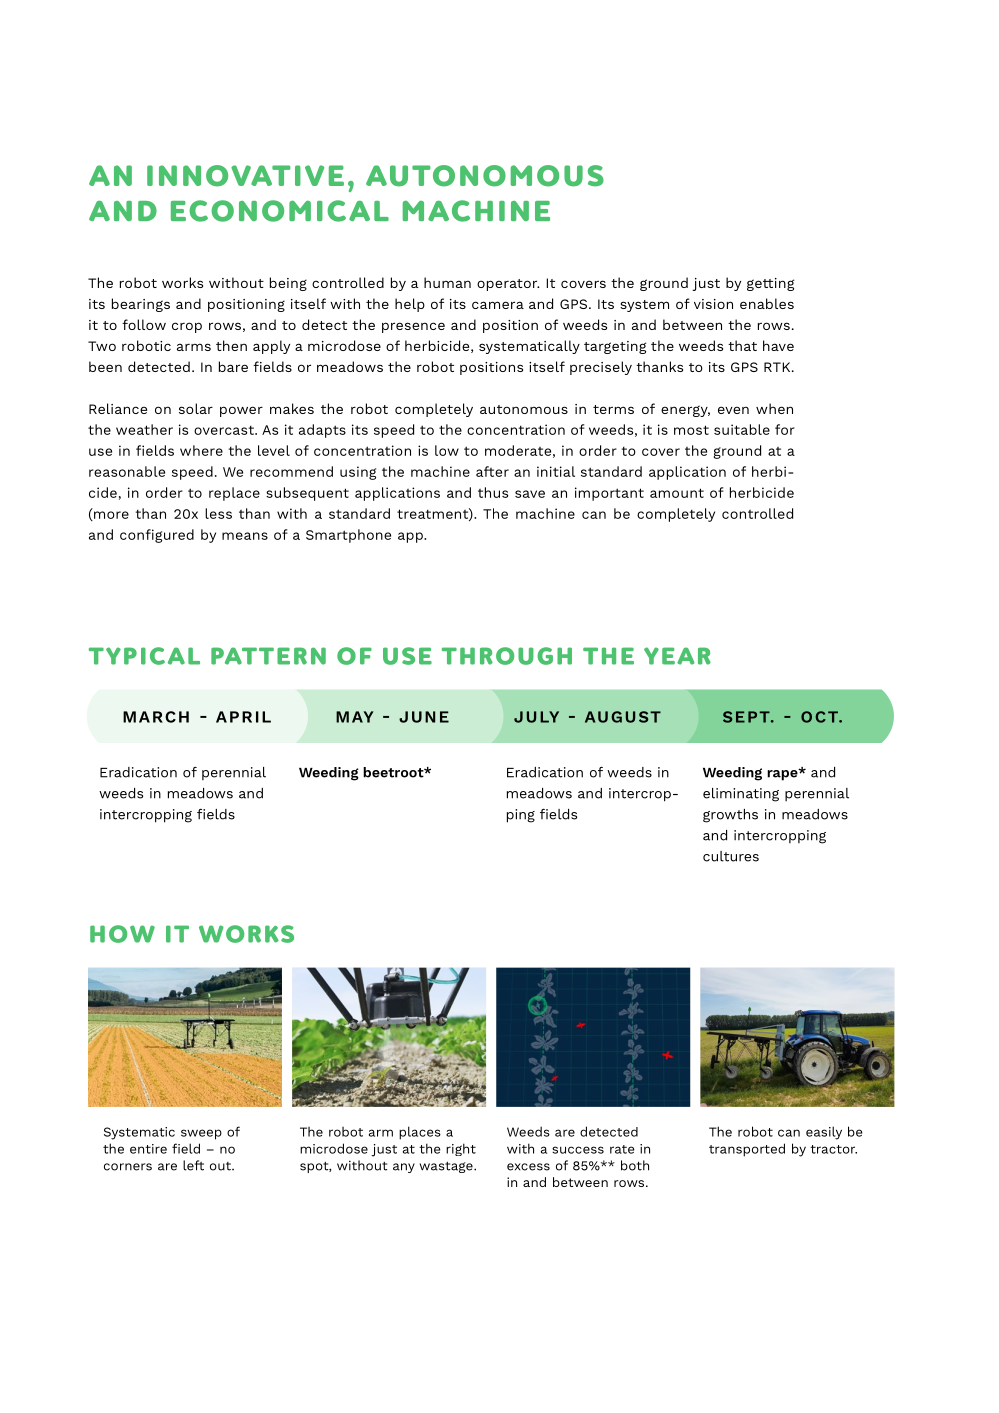 This screenshot has width=999, height=1413. I want to click on THROUGH, so click(507, 656).
